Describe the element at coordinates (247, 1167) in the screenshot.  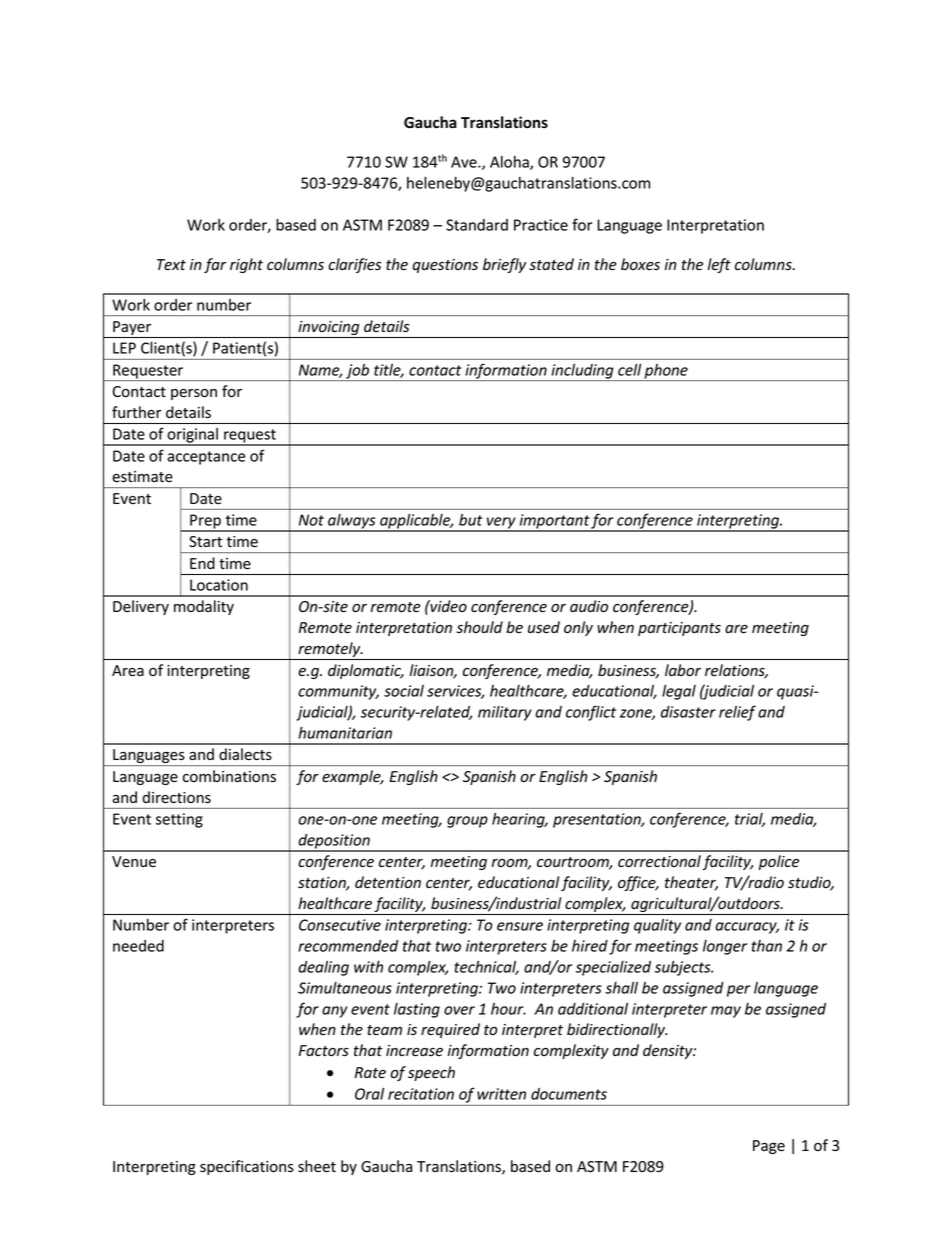
I see `specifications` at that location.
